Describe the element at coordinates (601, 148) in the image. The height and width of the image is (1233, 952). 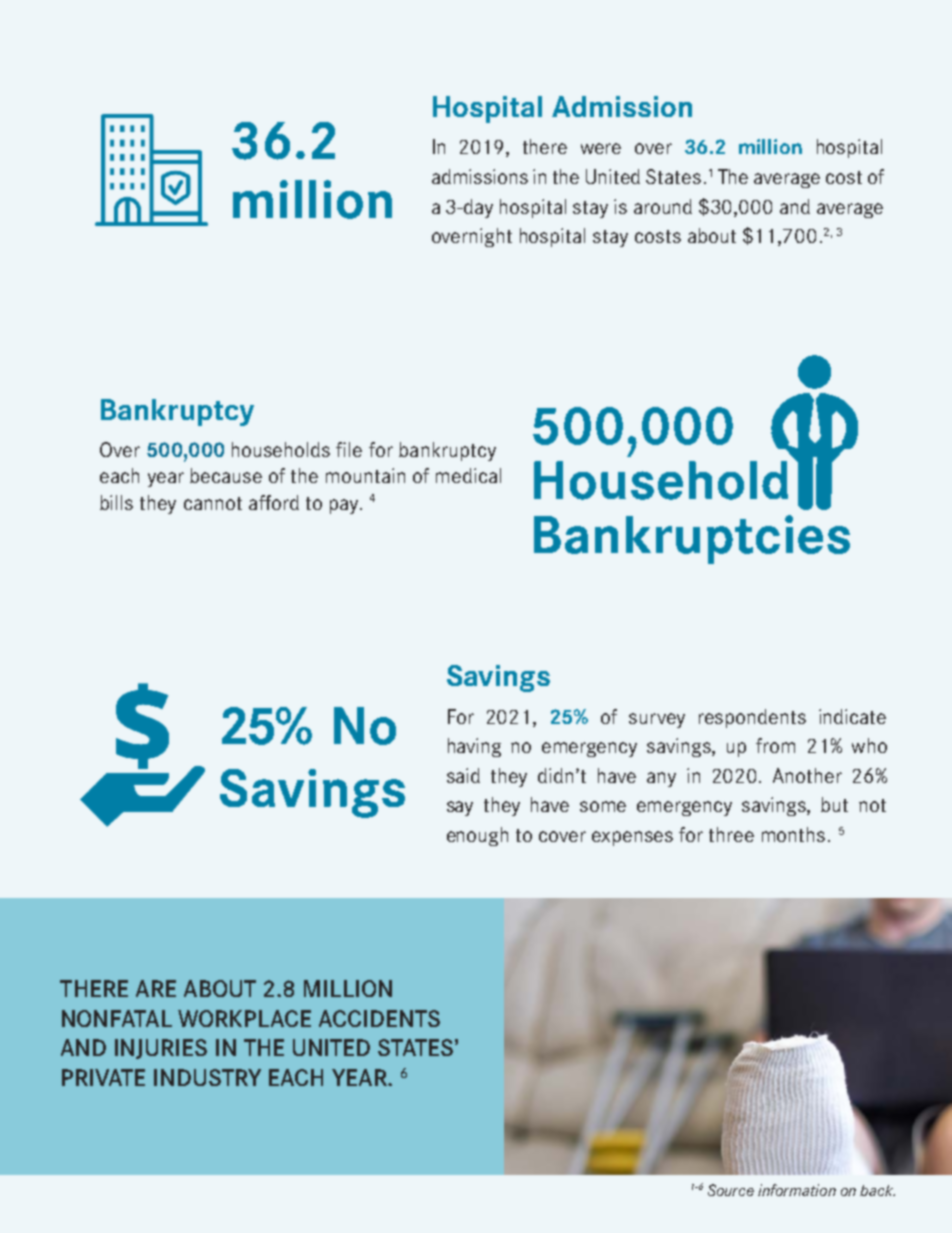
I see `were` at that location.
